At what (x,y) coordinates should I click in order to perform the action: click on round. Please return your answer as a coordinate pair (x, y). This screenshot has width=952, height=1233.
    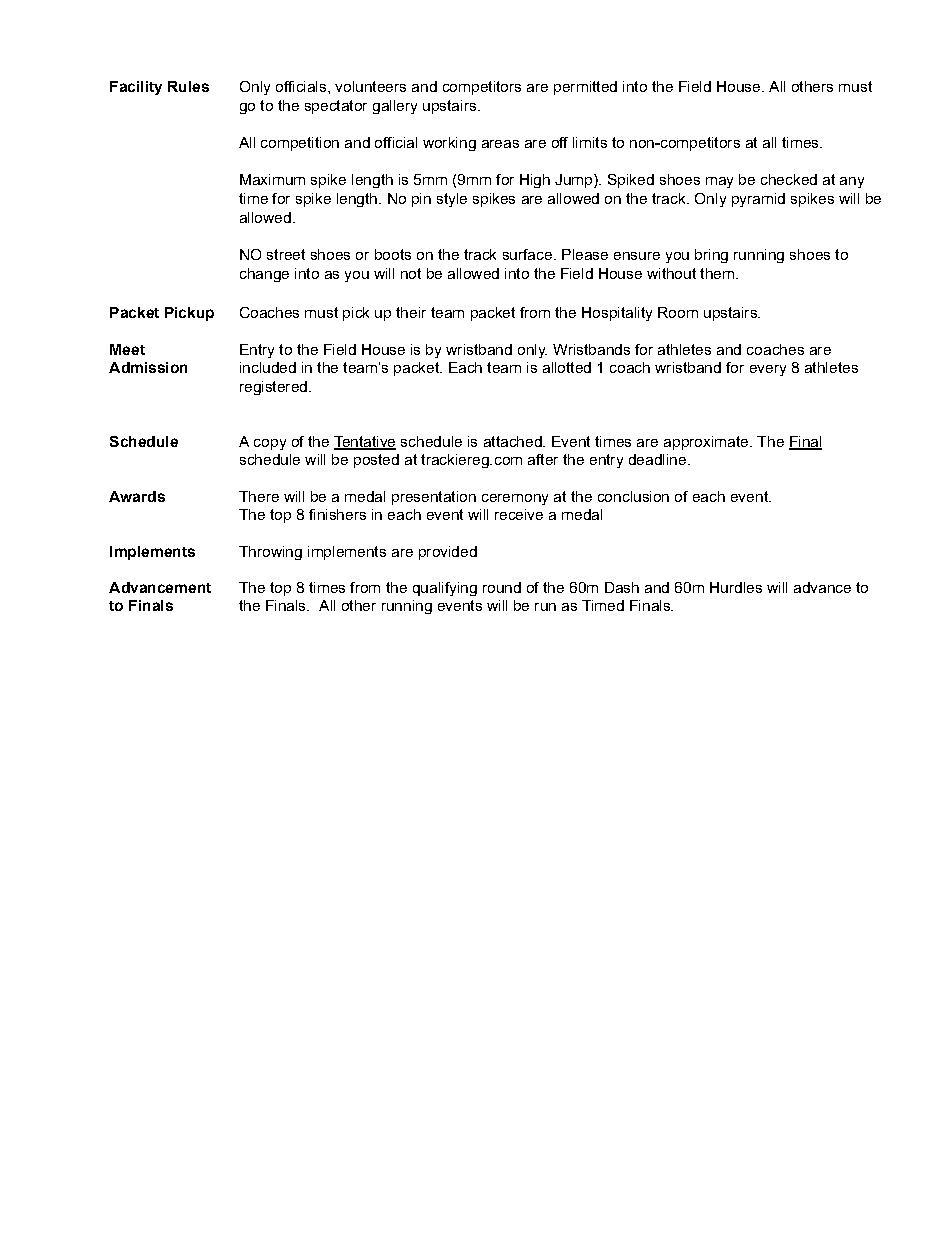
    Looking at the image, I should click on (502, 587).
